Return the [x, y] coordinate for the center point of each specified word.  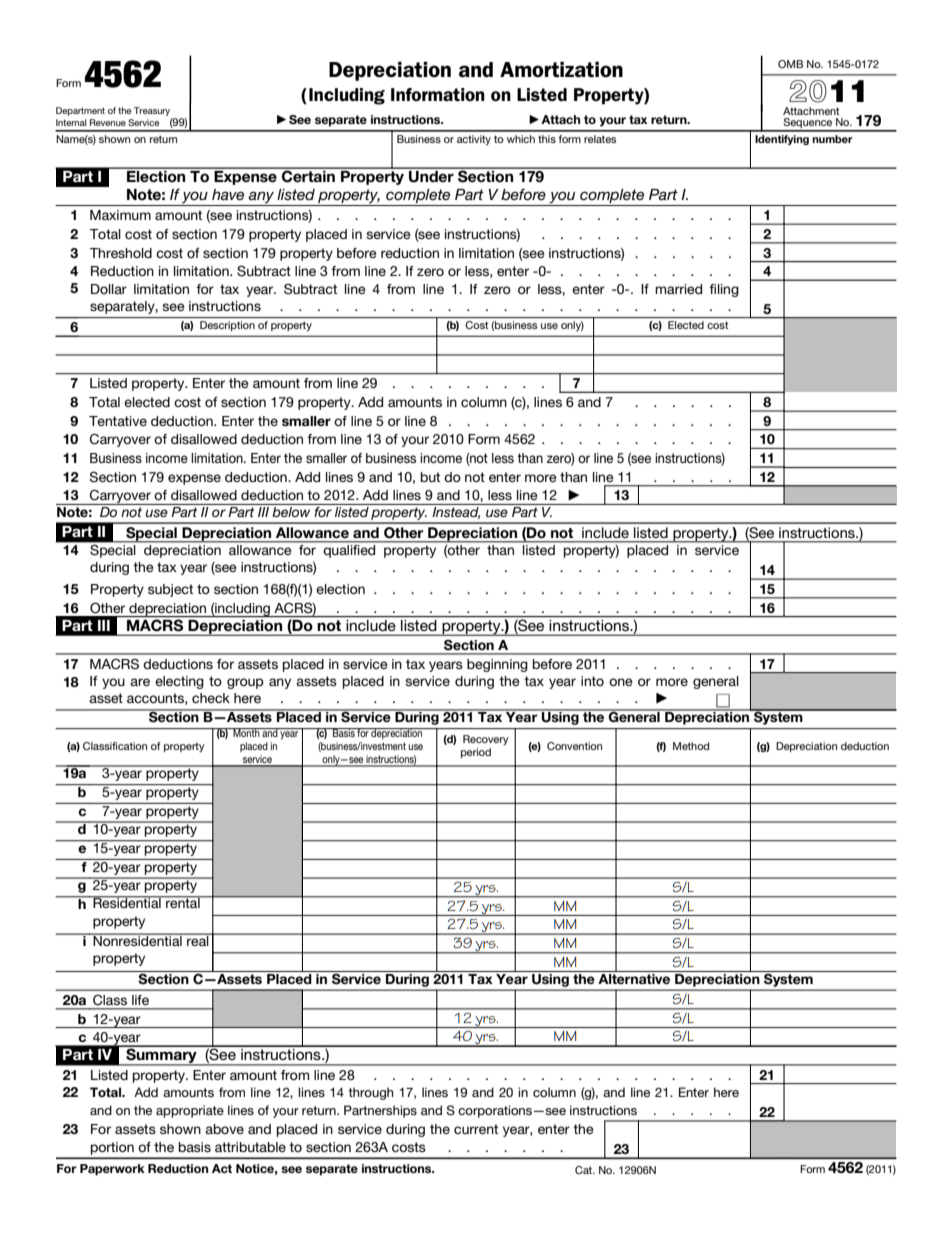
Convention [574, 746]
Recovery [486, 740]
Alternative [634, 977]
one [621, 682]
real [198, 939]
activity [474, 140]
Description [227, 326]
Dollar [109, 289]
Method [691, 746]
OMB [790, 64]
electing [179, 682]
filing [724, 290]
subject [170, 590]
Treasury [153, 113]
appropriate [190, 1111]
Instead [455, 511]
